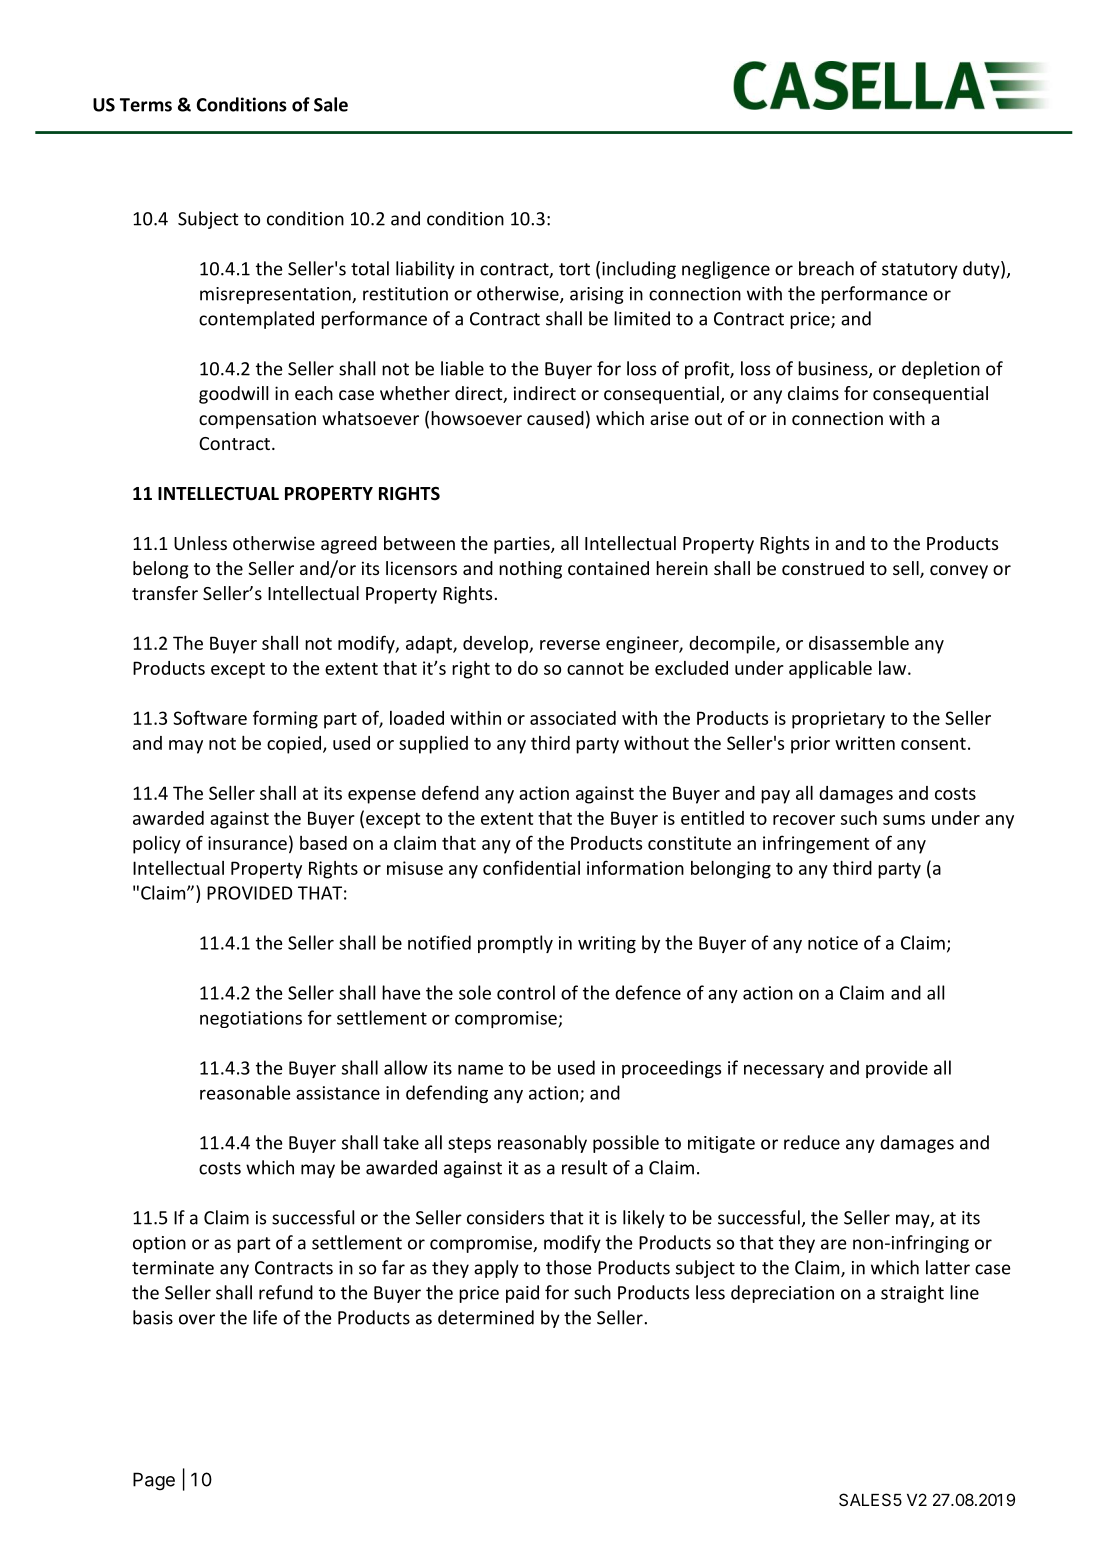 This screenshot has width=1107, height=1566. Describe the element at coordinates (146, 105) in the screenshot. I see `Terms` at that location.
